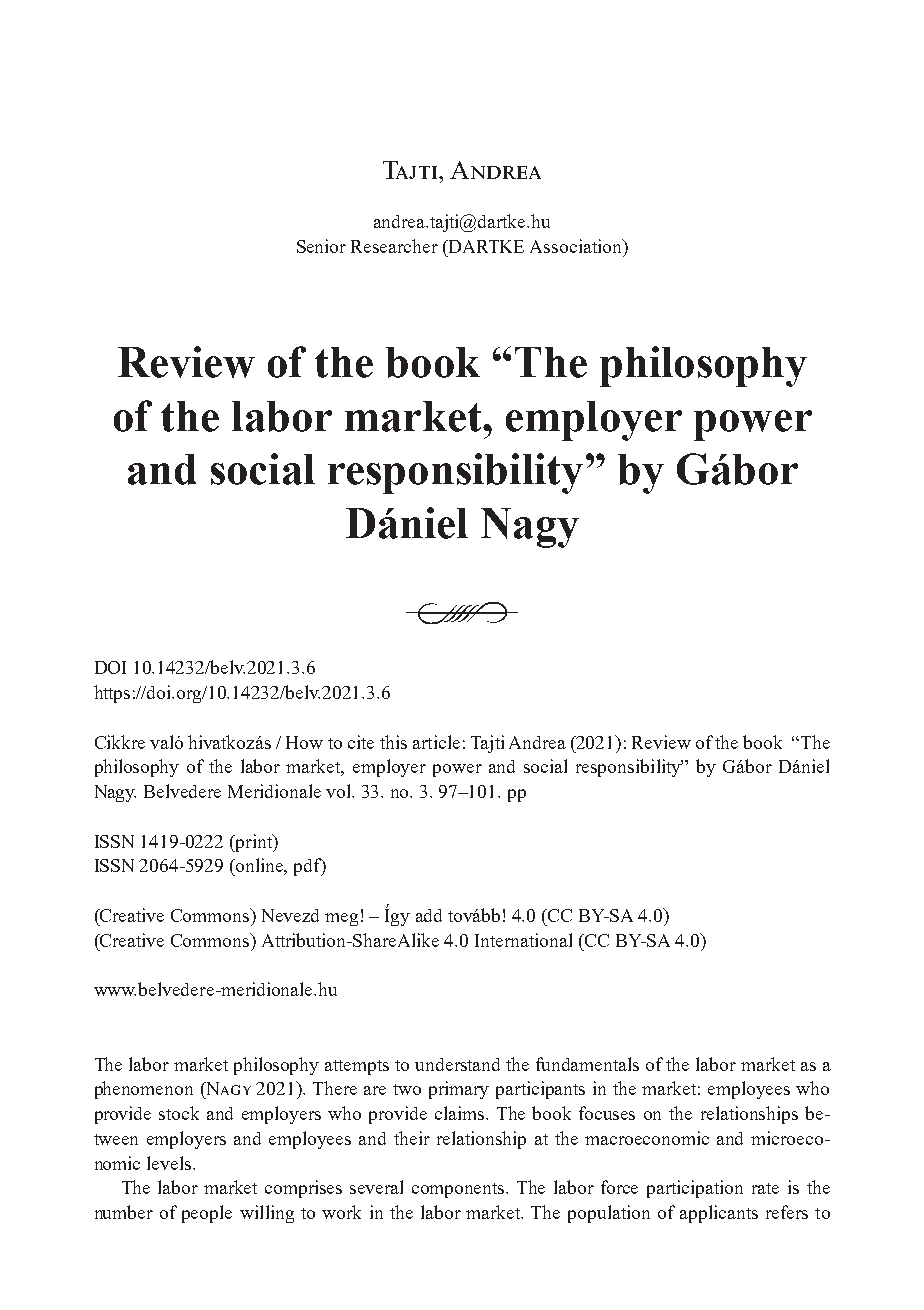  I want to click on people, so click(207, 1214).
